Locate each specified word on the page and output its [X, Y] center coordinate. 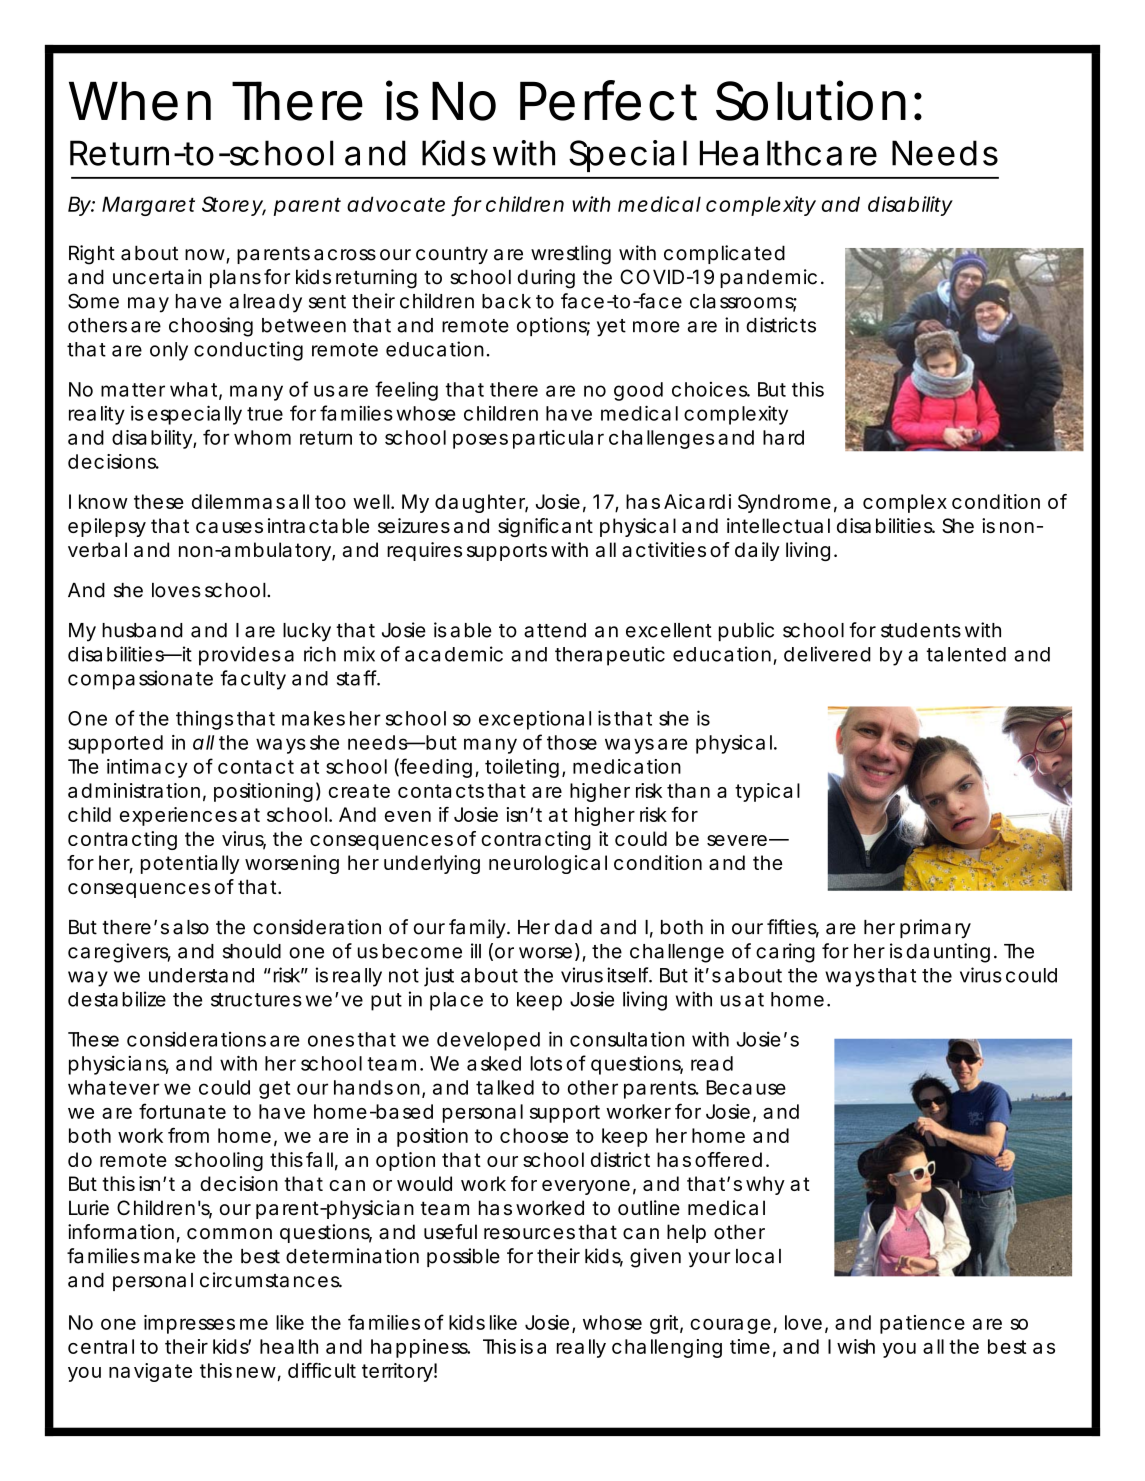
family [477, 929]
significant [545, 527]
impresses [189, 1324]
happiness [420, 1348]
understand [201, 975]
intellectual [778, 525]
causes [229, 527]
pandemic [768, 278]
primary [935, 928]
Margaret [148, 206]
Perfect [608, 100]
